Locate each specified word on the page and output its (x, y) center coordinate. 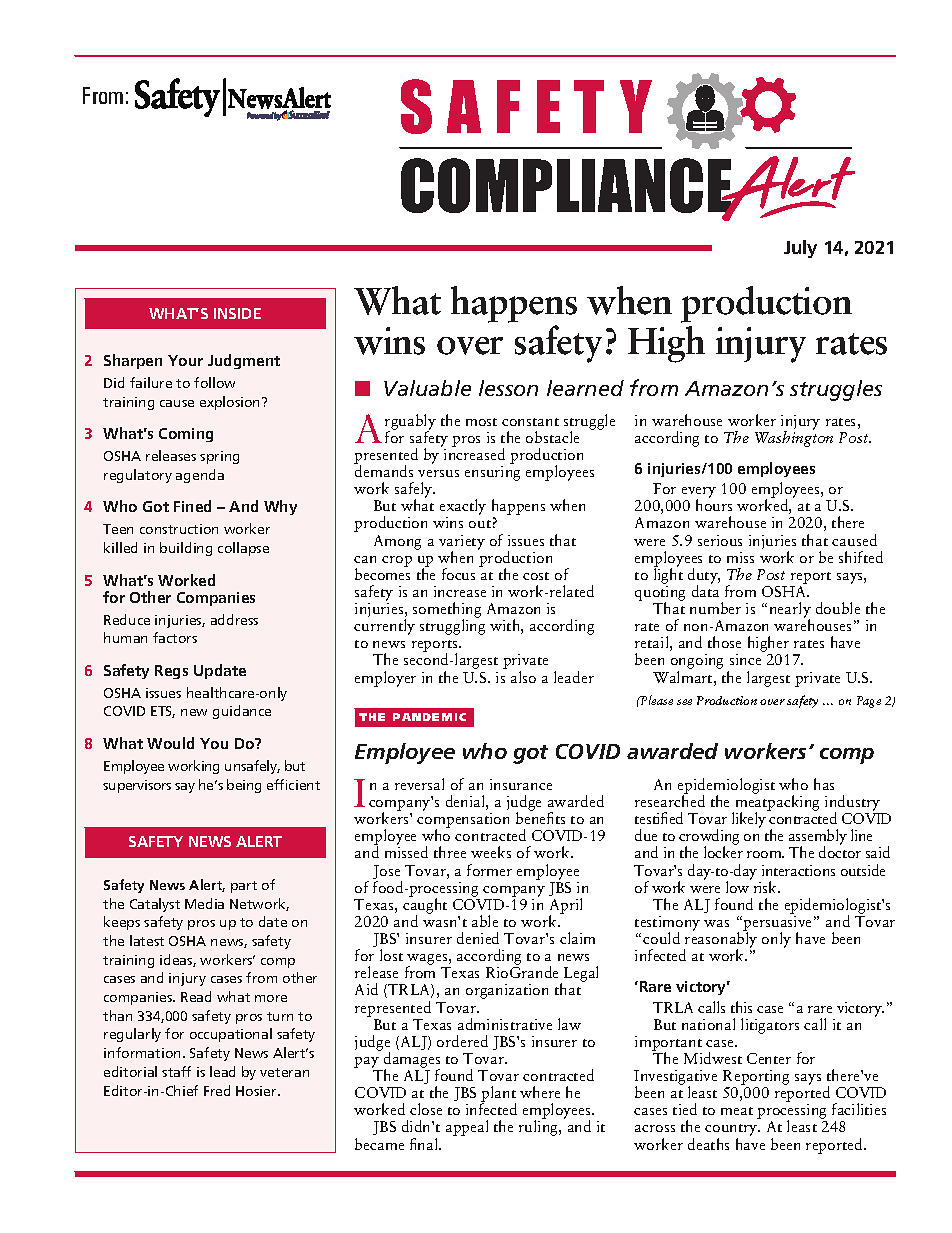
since (745, 659)
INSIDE (237, 313)
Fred (217, 1090)
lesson (508, 388)
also (523, 677)
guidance (242, 712)
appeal (467, 1128)
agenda (200, 476)
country (732, 1131)
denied (478, 938)
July (800, 249)
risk (766, 887)
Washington (794, 438)
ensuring (492, 473)
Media (204, 903)
